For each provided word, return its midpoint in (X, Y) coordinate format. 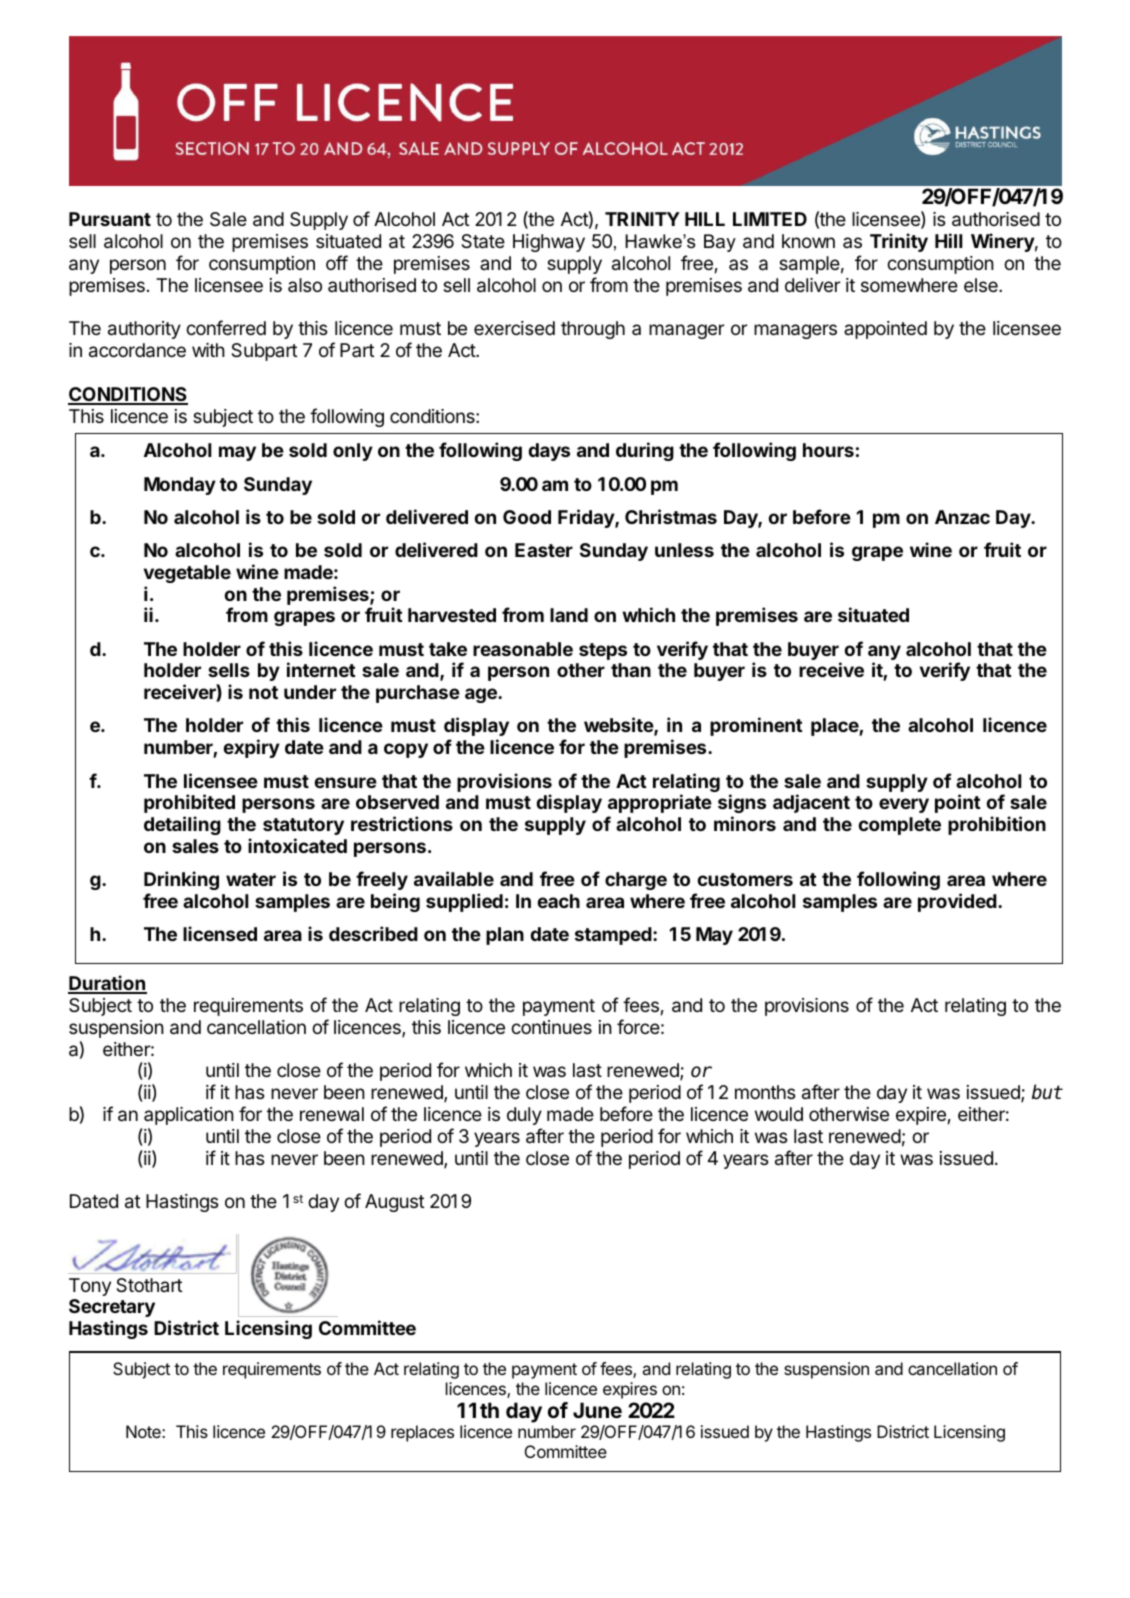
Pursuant (110, 219)
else (982, 285)
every (904, 805)
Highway (549, 243)
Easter (544, 550)
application (189, 1116)
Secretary (112, 1308)
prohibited (189, 803)
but (1047, 1092)
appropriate (660, 803)
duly (524, 1116)
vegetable (187, 574)
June (597, 1410)
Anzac (962, 517)
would (779, 1114)
